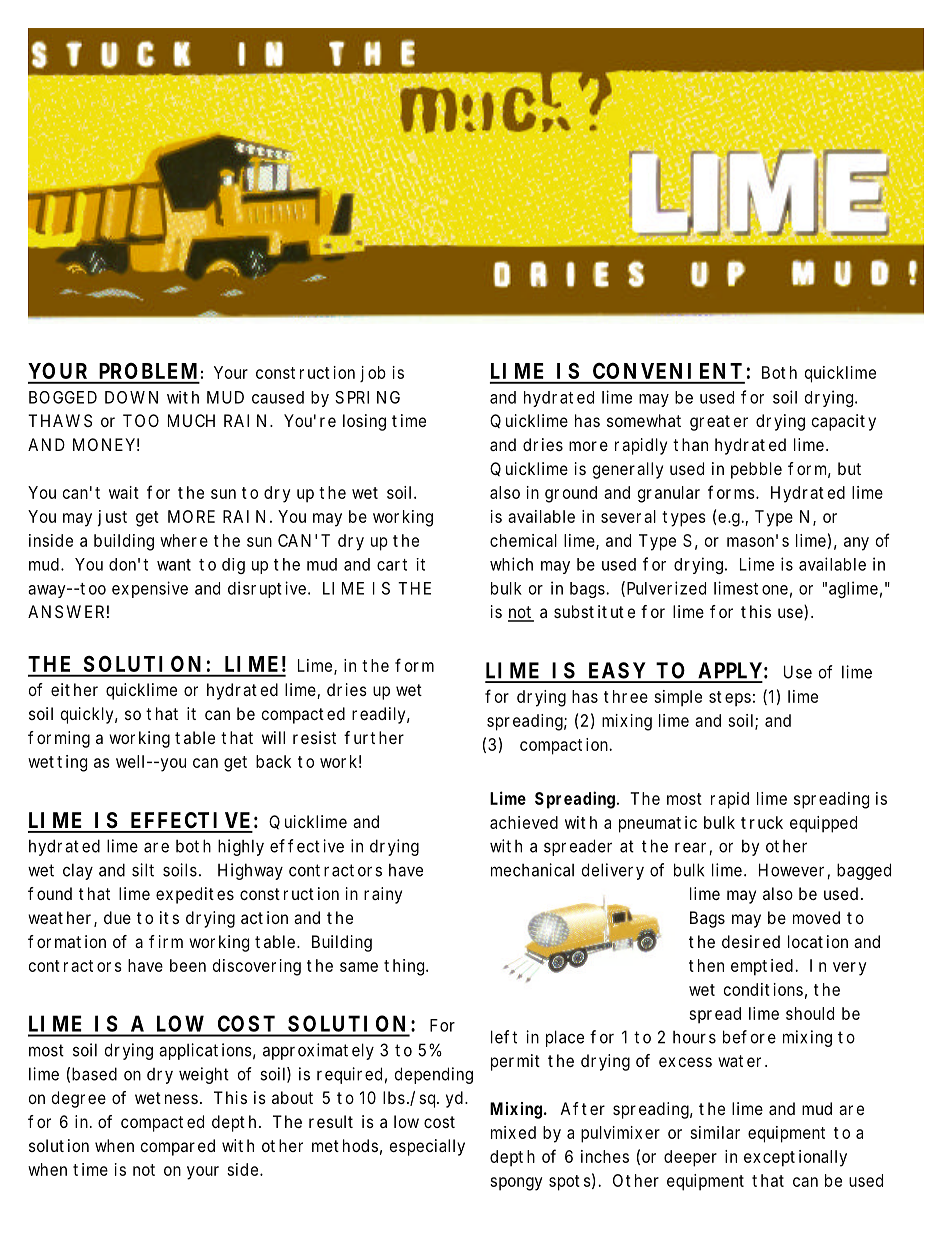  Describe the element at coordinates (795, 1158) in the screenshot. I see `exceptionally` at that location.
